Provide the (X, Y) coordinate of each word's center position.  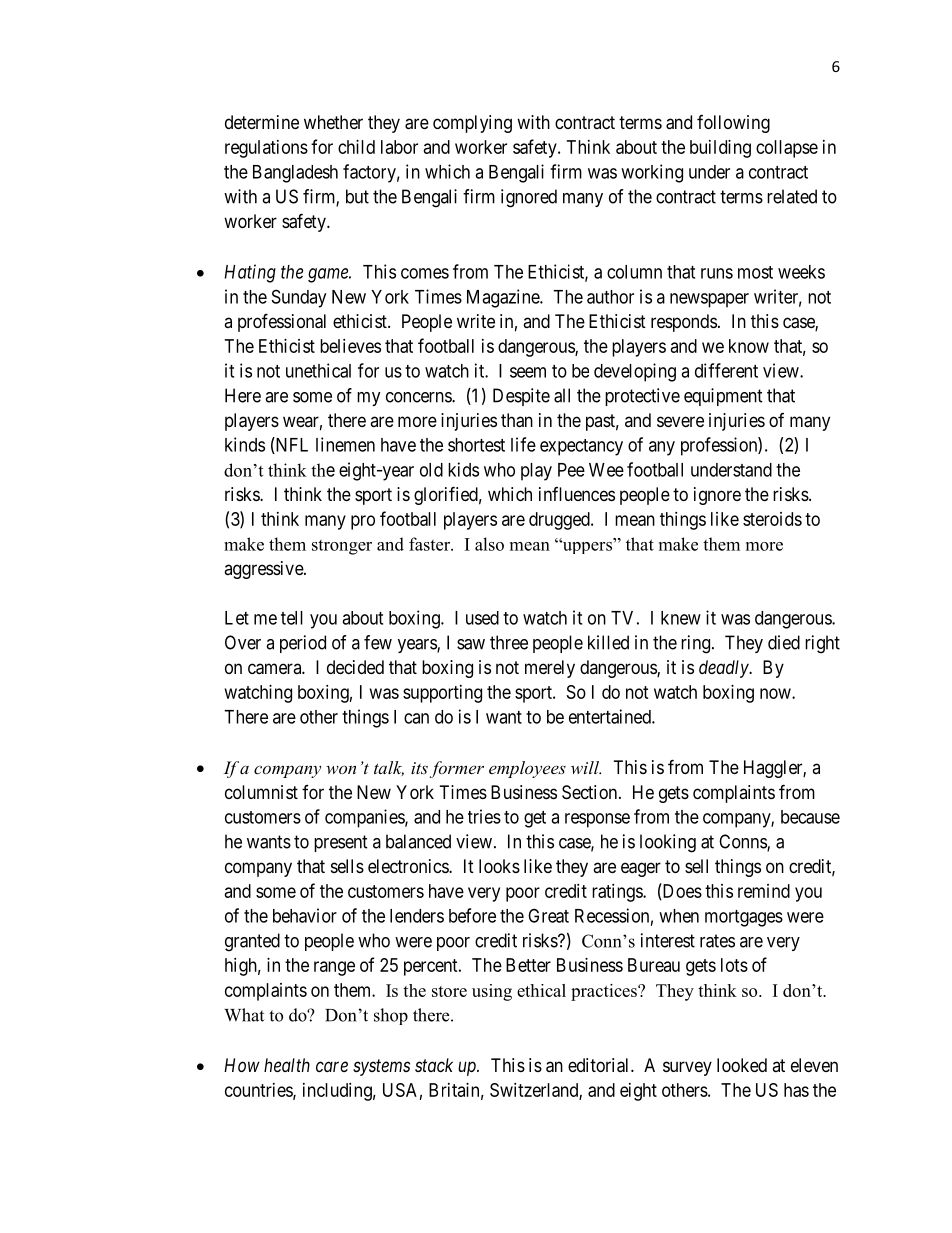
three (509, 642)
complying (472, 124)
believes (350, 346)
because (810, 817)
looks (499, 866)
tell (292, 618)
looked (742, 1065)
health (287, 1065)
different (726, 370)
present (341, 843)
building (720, 149)
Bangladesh (295, 174)
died (784, 642)
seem (528, 372)
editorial (600, 1065)
